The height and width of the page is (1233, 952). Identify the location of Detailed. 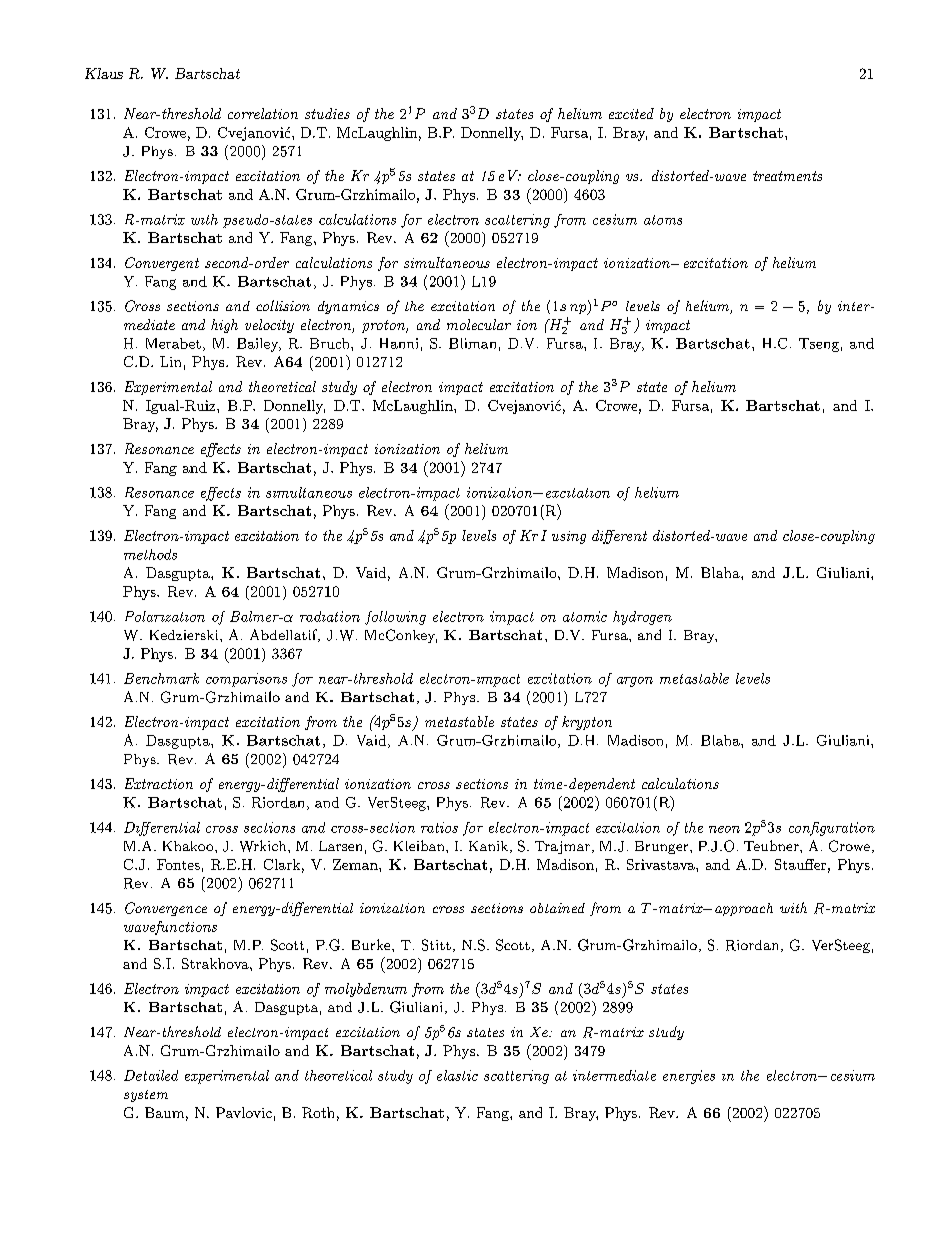
(151, 1075).
